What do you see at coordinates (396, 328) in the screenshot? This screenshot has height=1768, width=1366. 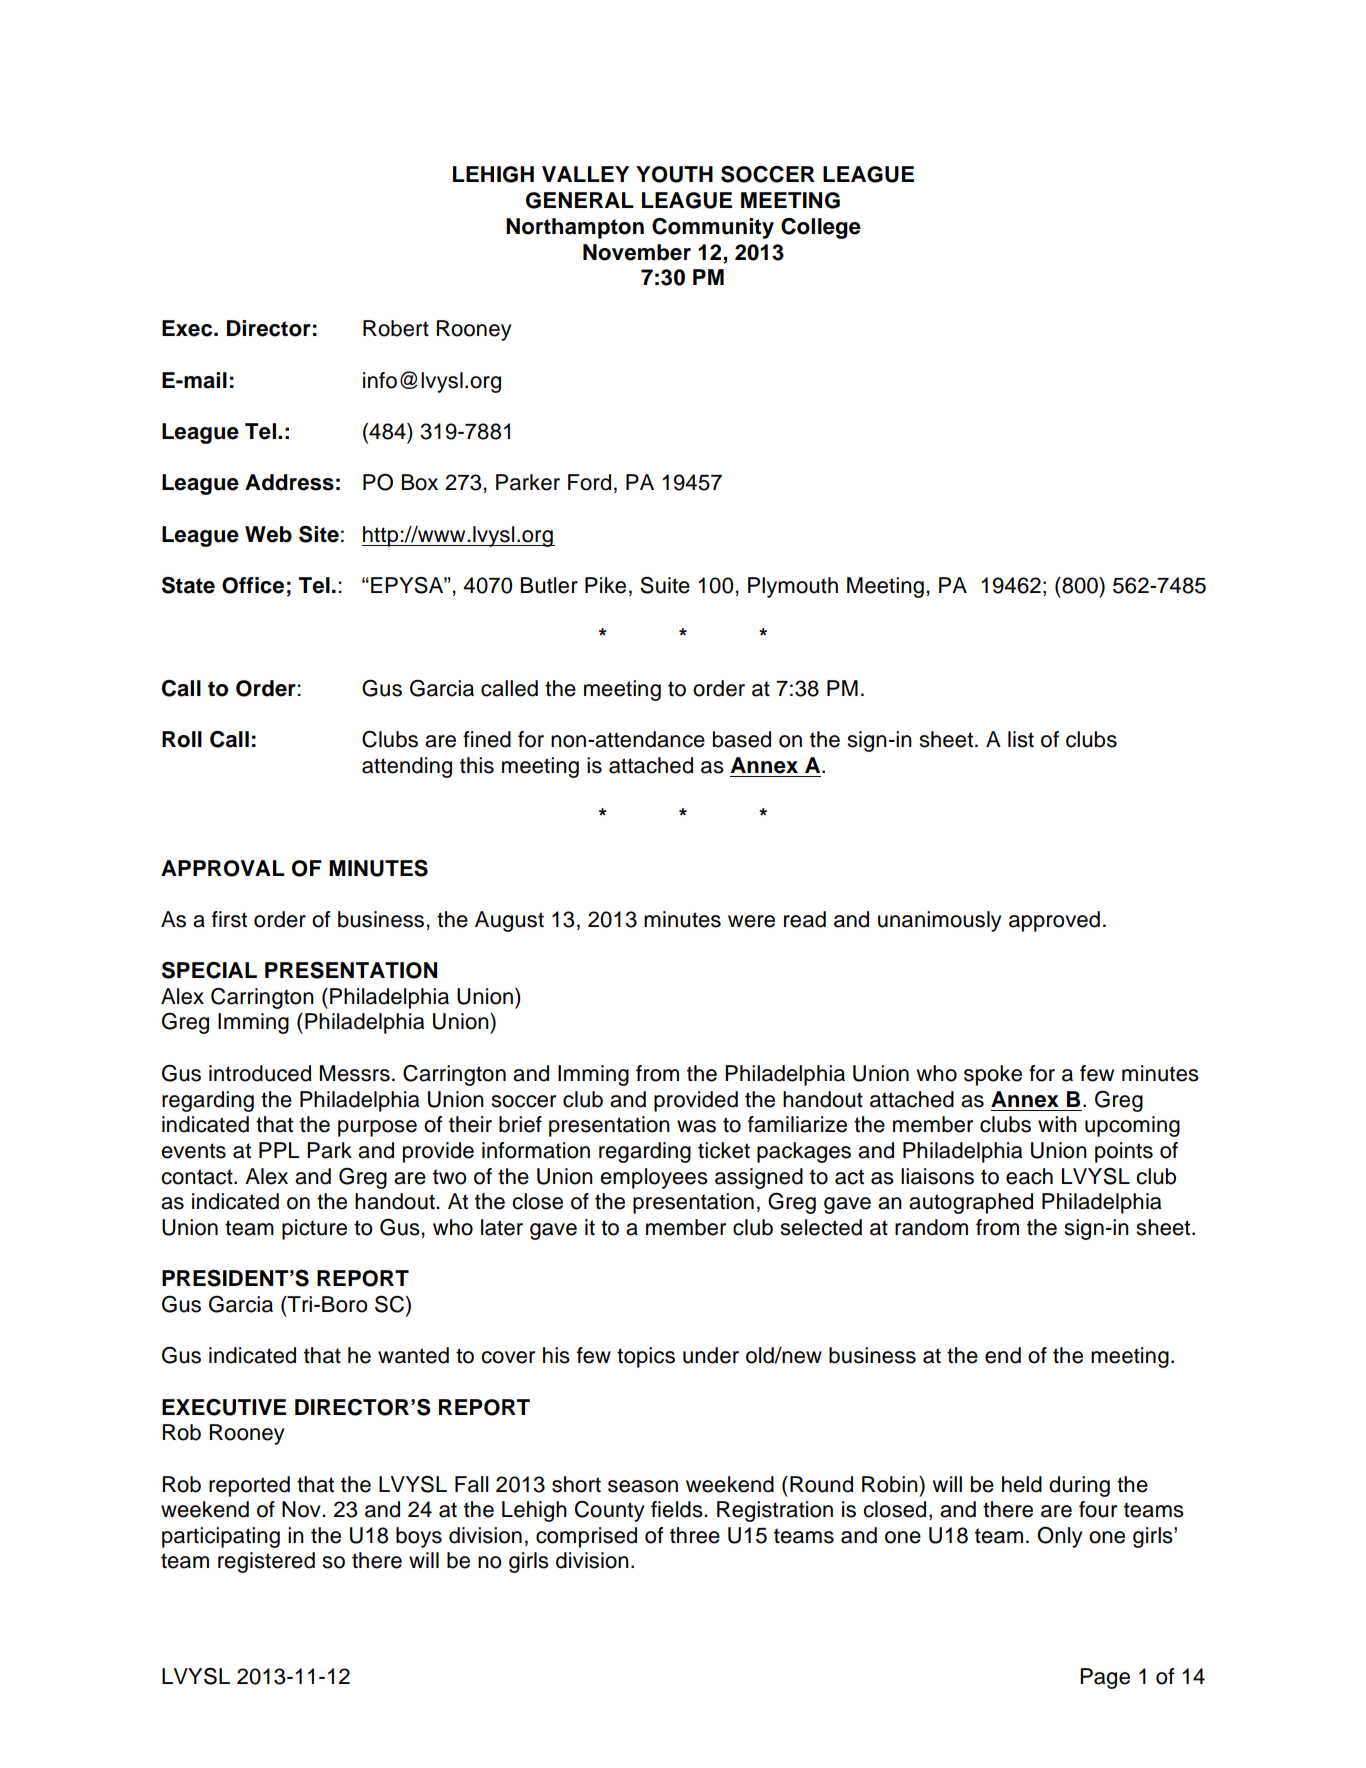 I see `Robert` at bounding box center [396, 328].
